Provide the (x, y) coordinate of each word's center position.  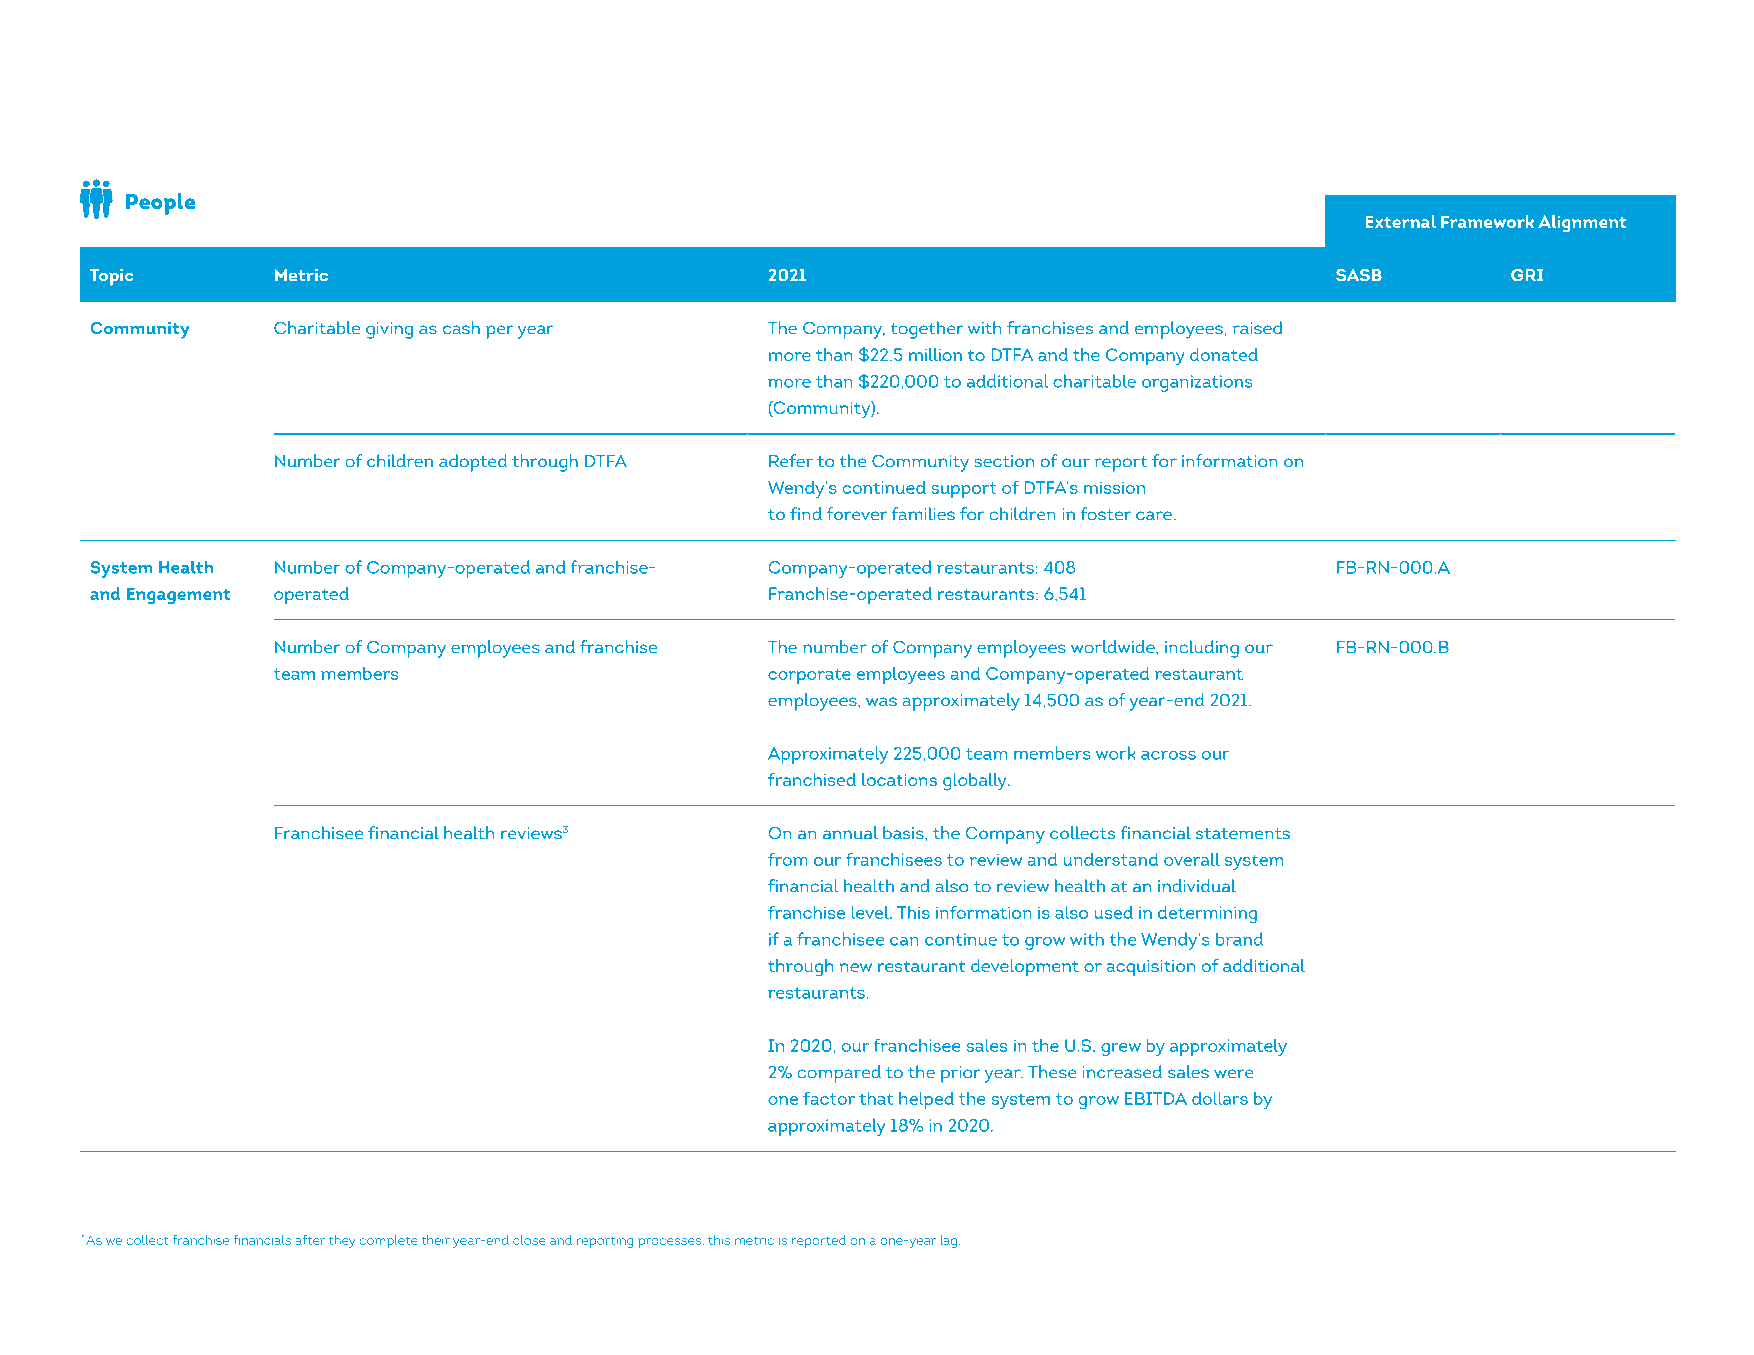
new (855, 967)
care (1154, 516)
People (160, 204)
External (1401, 221)
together (927, 330)
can (904, 941)
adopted (473, 463)
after (310, 1240)
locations (899, 779)
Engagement (179, 596)
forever (857, 514)
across (1168, 755)
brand (1239, 939)
